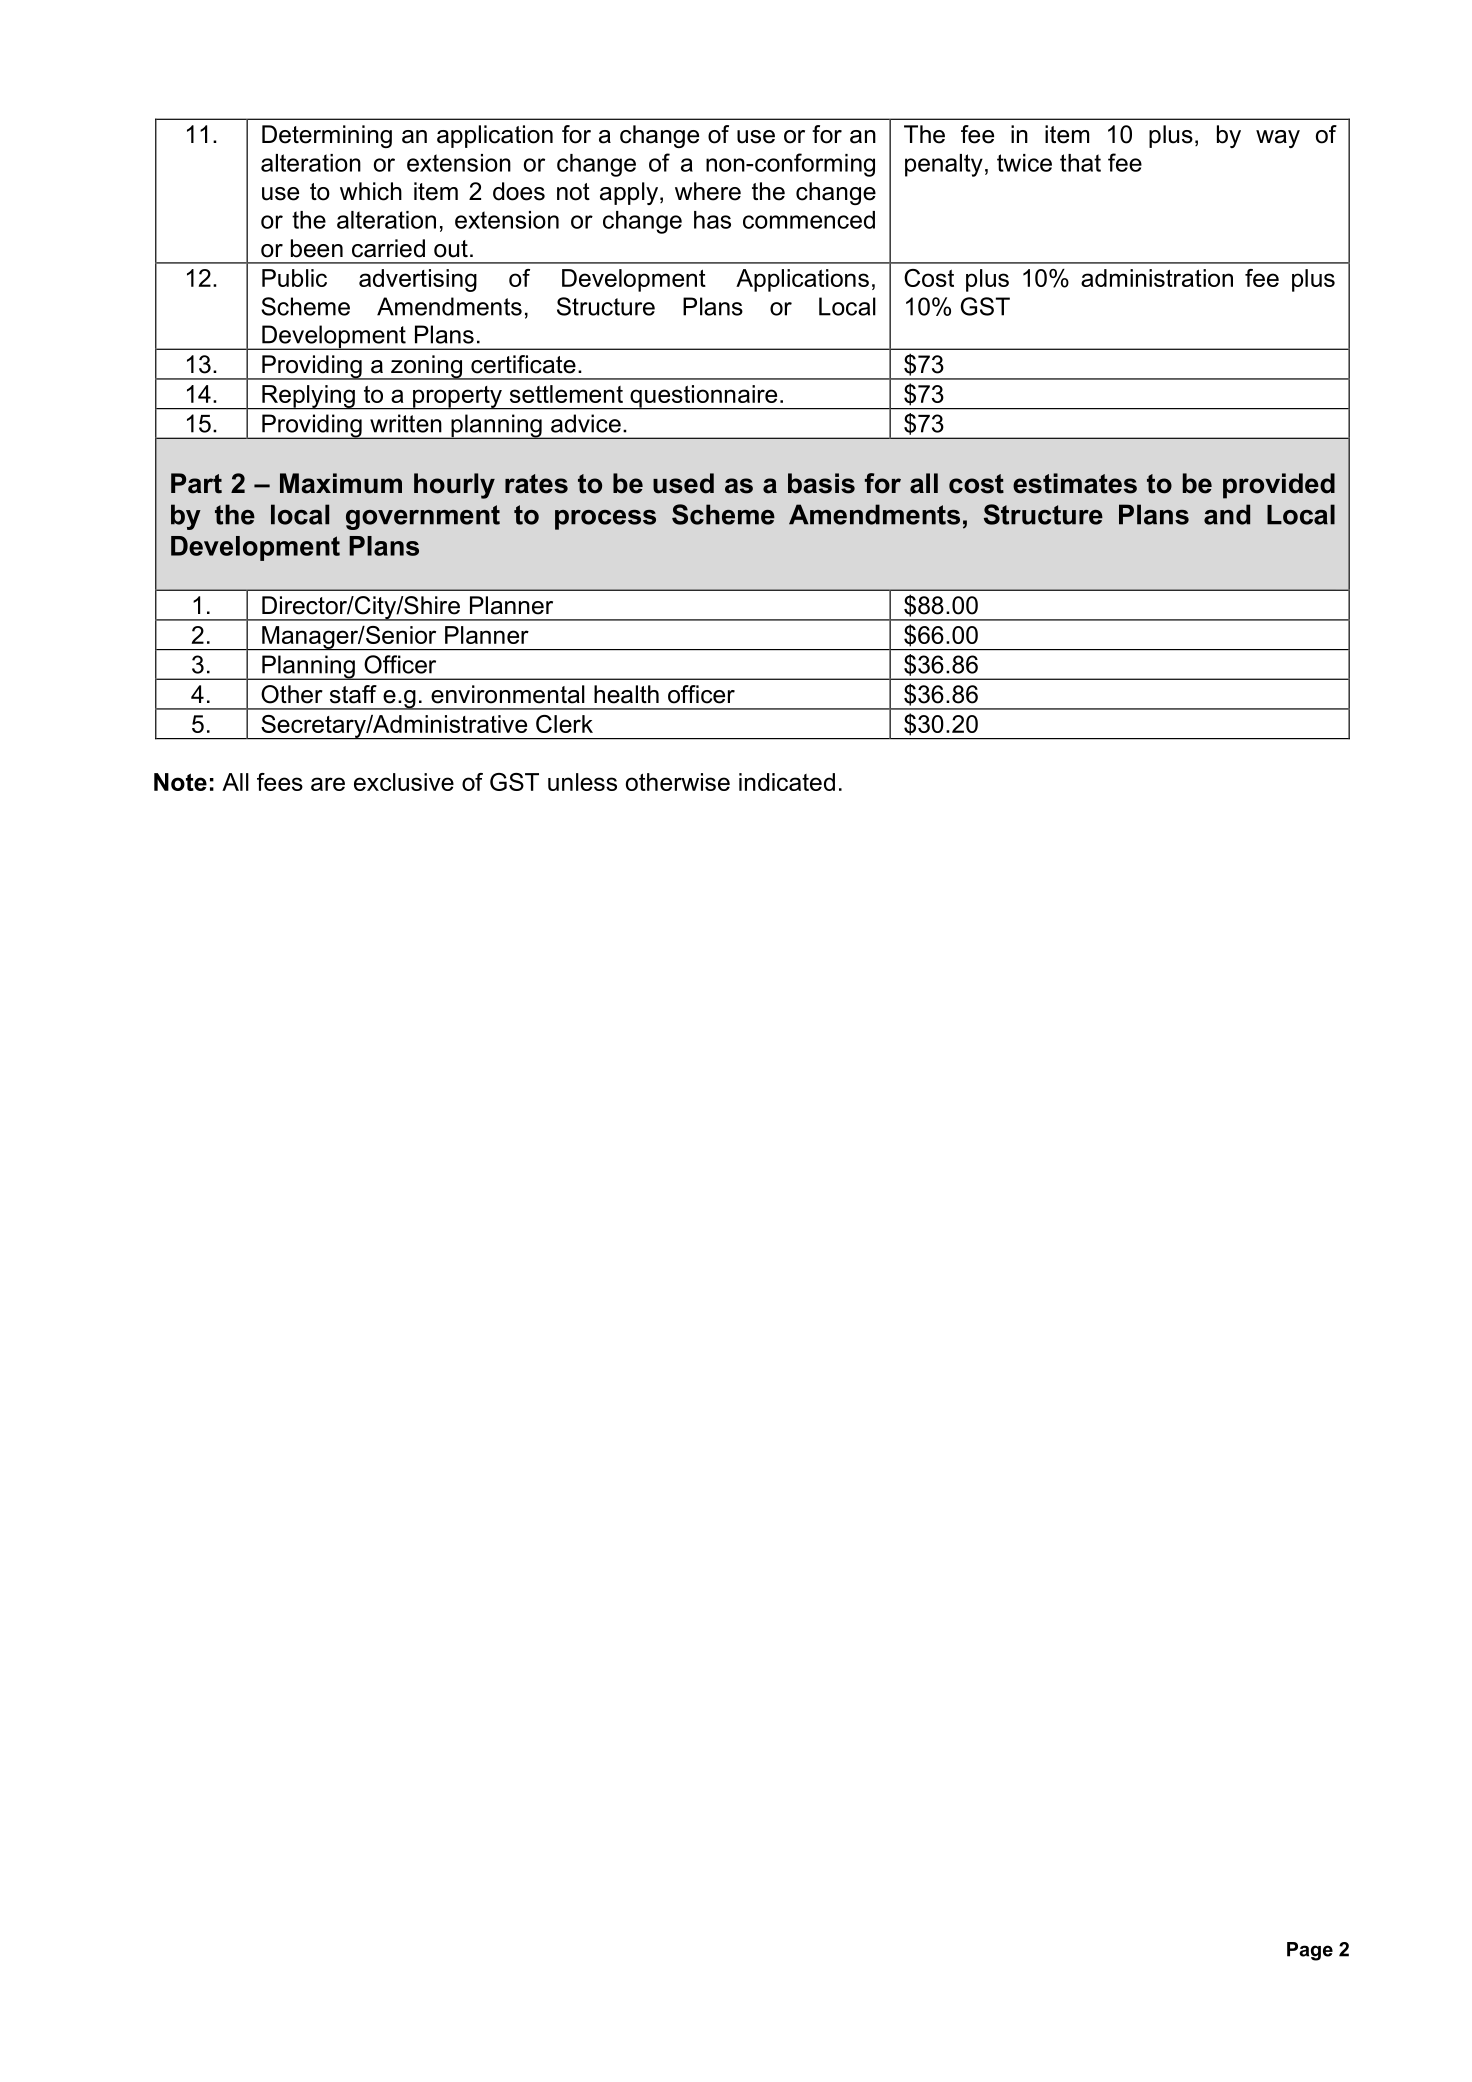 Image resolution: width=1472 pixels, height=2082 pixels. I want to click on which, so click(371, 191).
